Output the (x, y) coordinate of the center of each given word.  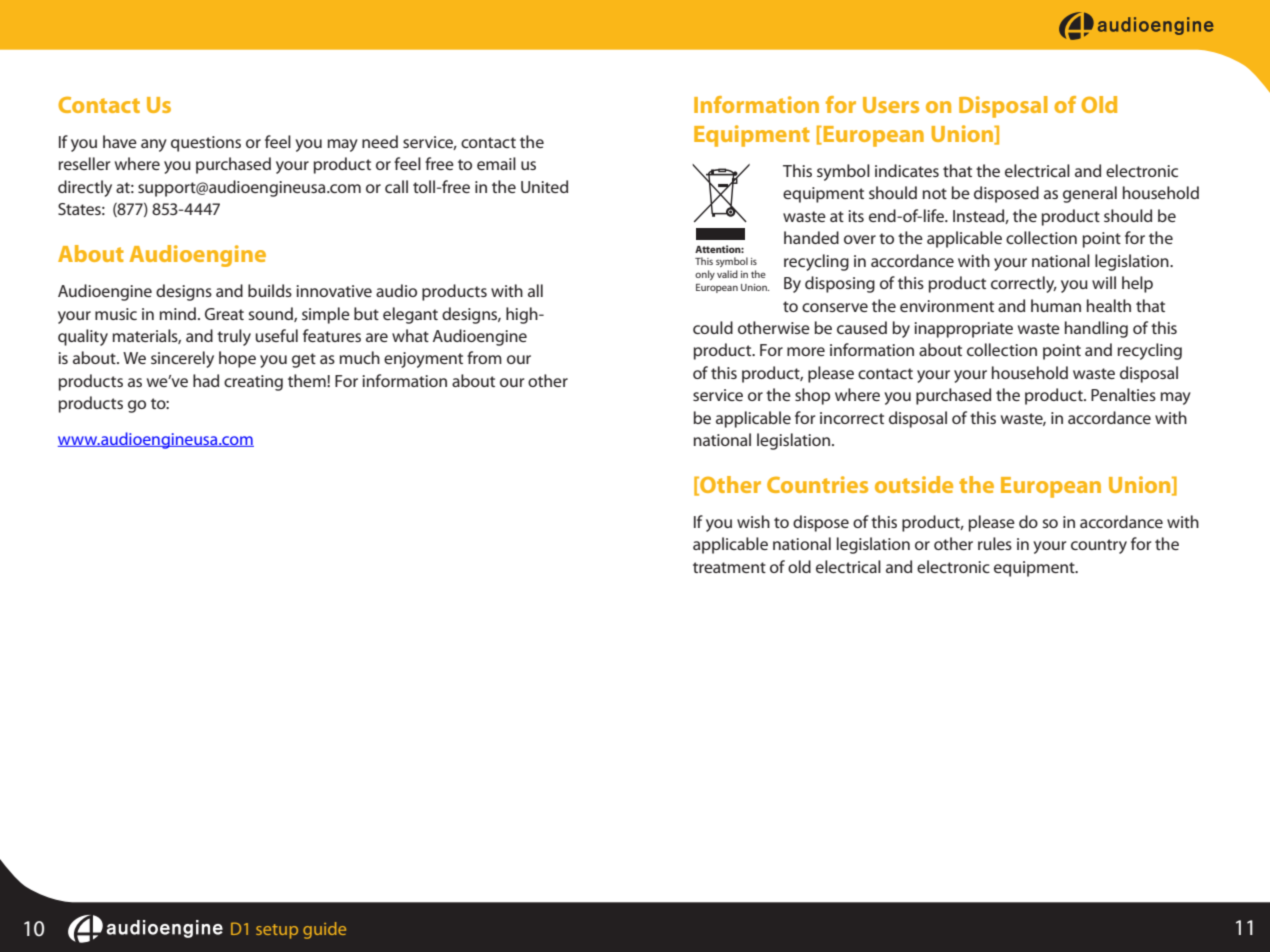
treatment (729, 567)
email (496, 163)
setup (277, 931)
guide (324, 930)
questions (206, 144)
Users (891, 105)
